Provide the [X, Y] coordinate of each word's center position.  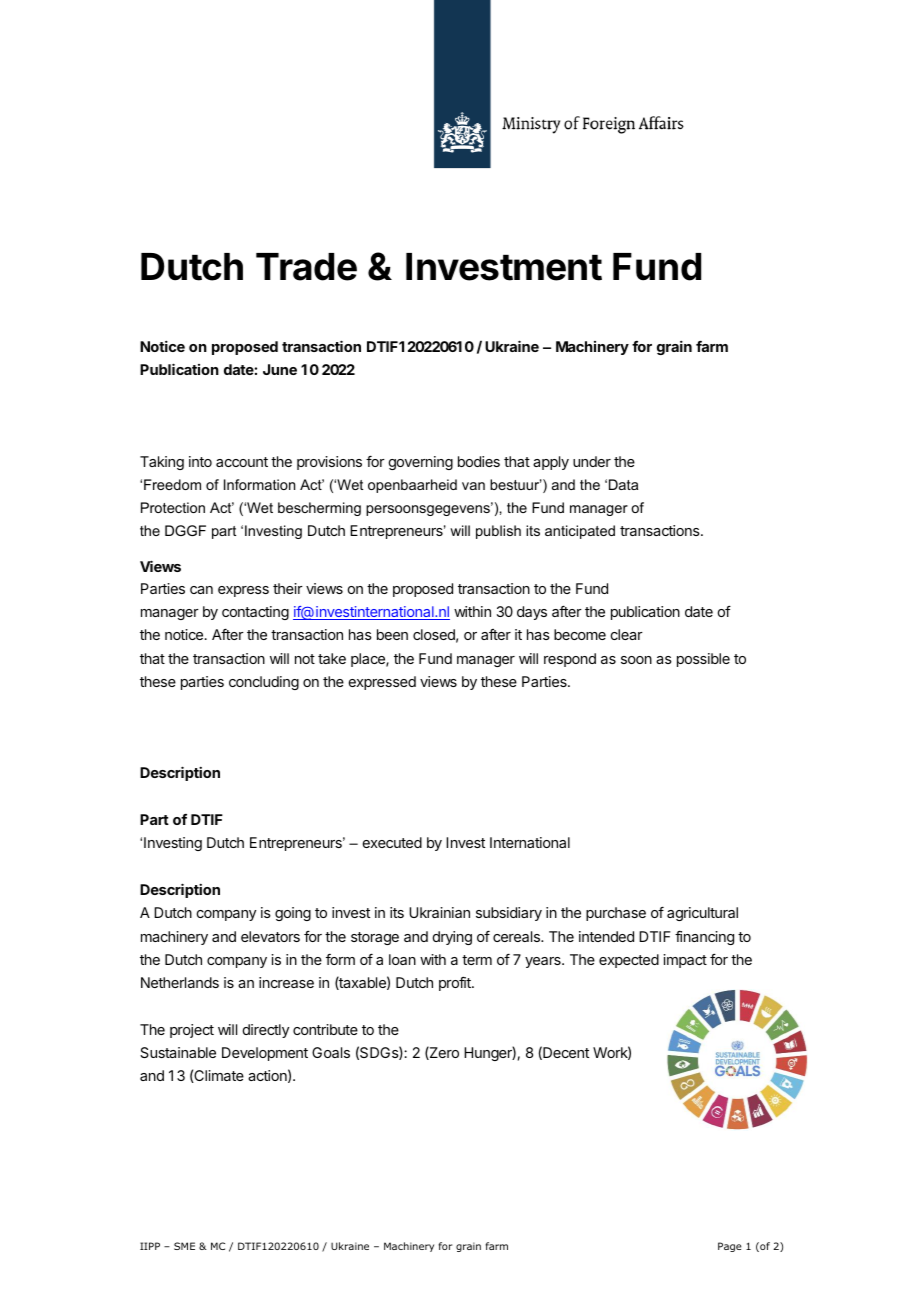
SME [184, 1246]
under [592, 461]
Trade [306, 267]
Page [730, 1247]
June [280, 369]
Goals [331, 1052]
